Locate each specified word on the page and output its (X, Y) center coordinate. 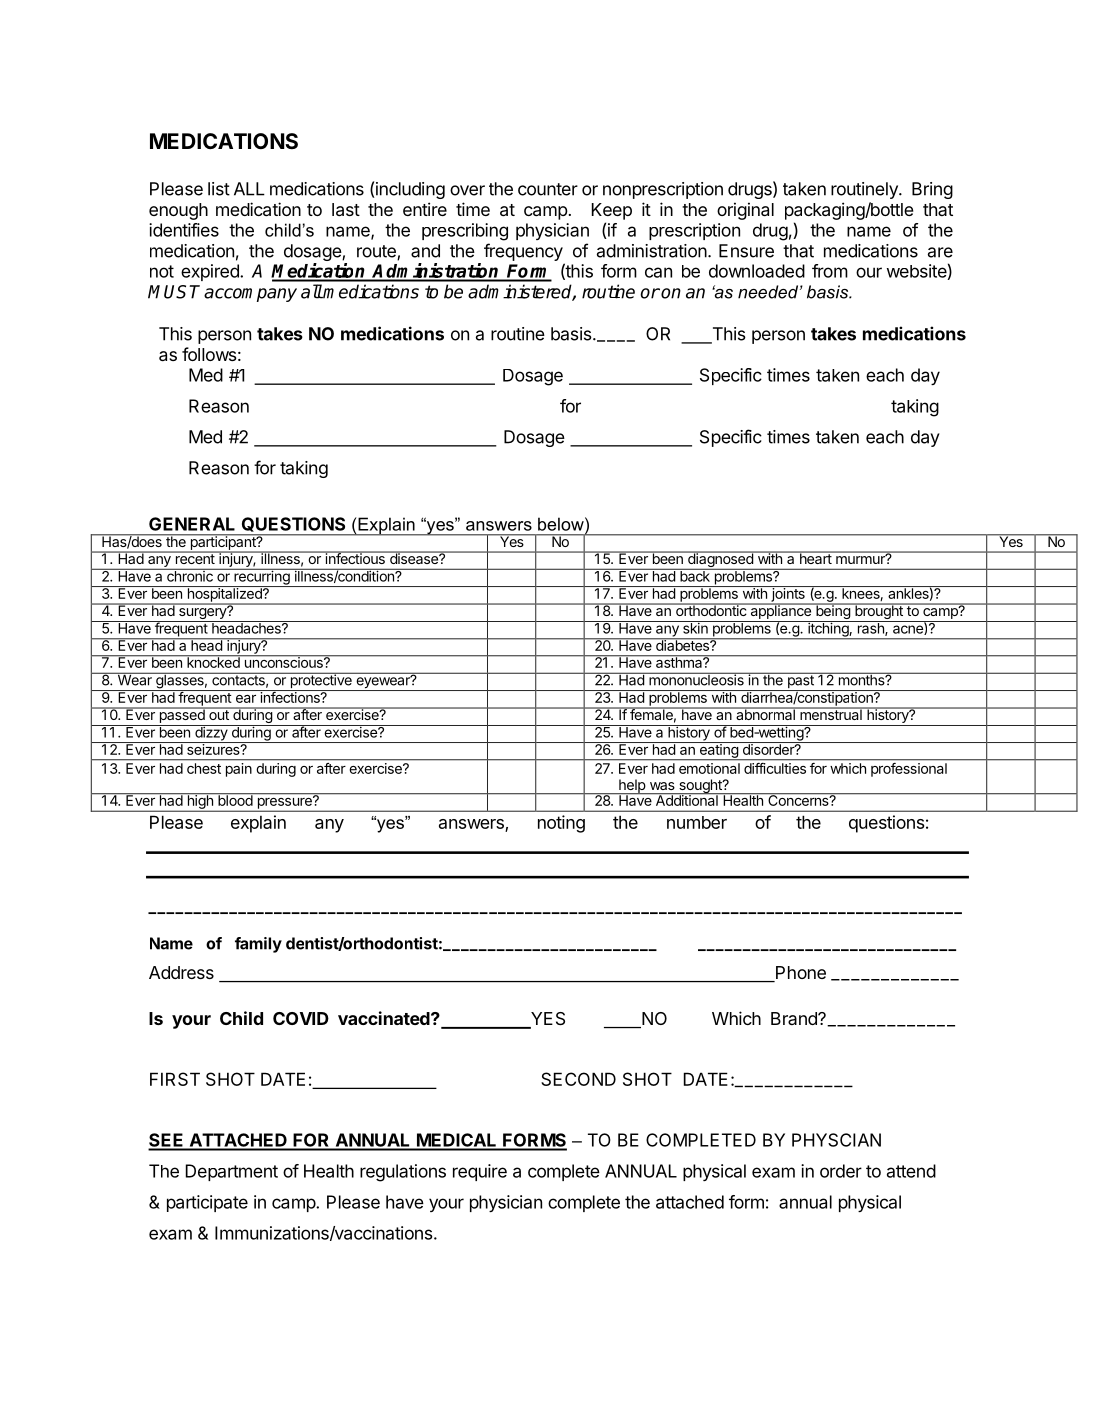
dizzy (211, 734)
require (480, 1172)
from (830, 271)
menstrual (831, 713)
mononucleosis (696, 679)
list (219, 189)
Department (232, 1172)
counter (548, 189)
